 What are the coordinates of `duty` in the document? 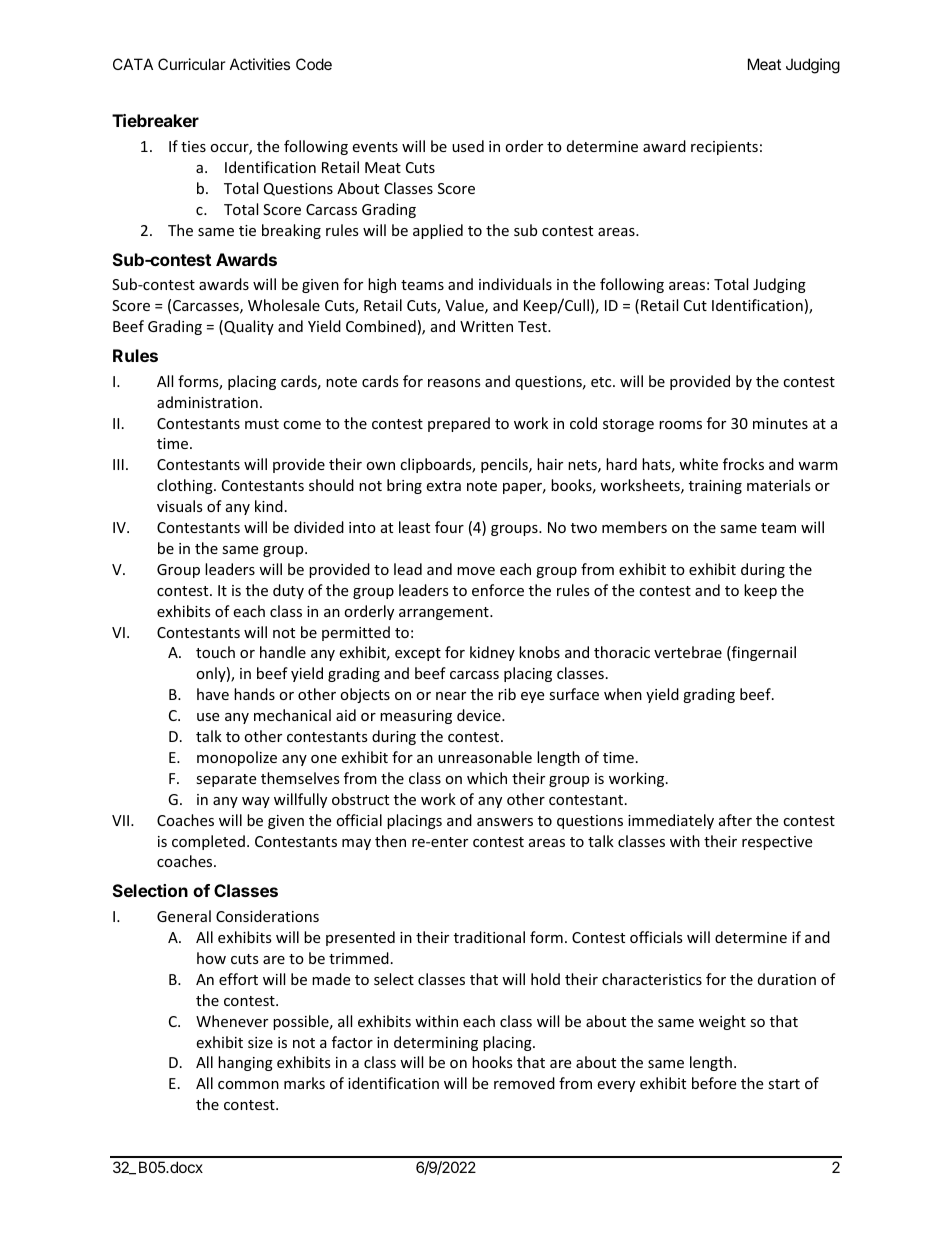 It's located at (288, 591).
